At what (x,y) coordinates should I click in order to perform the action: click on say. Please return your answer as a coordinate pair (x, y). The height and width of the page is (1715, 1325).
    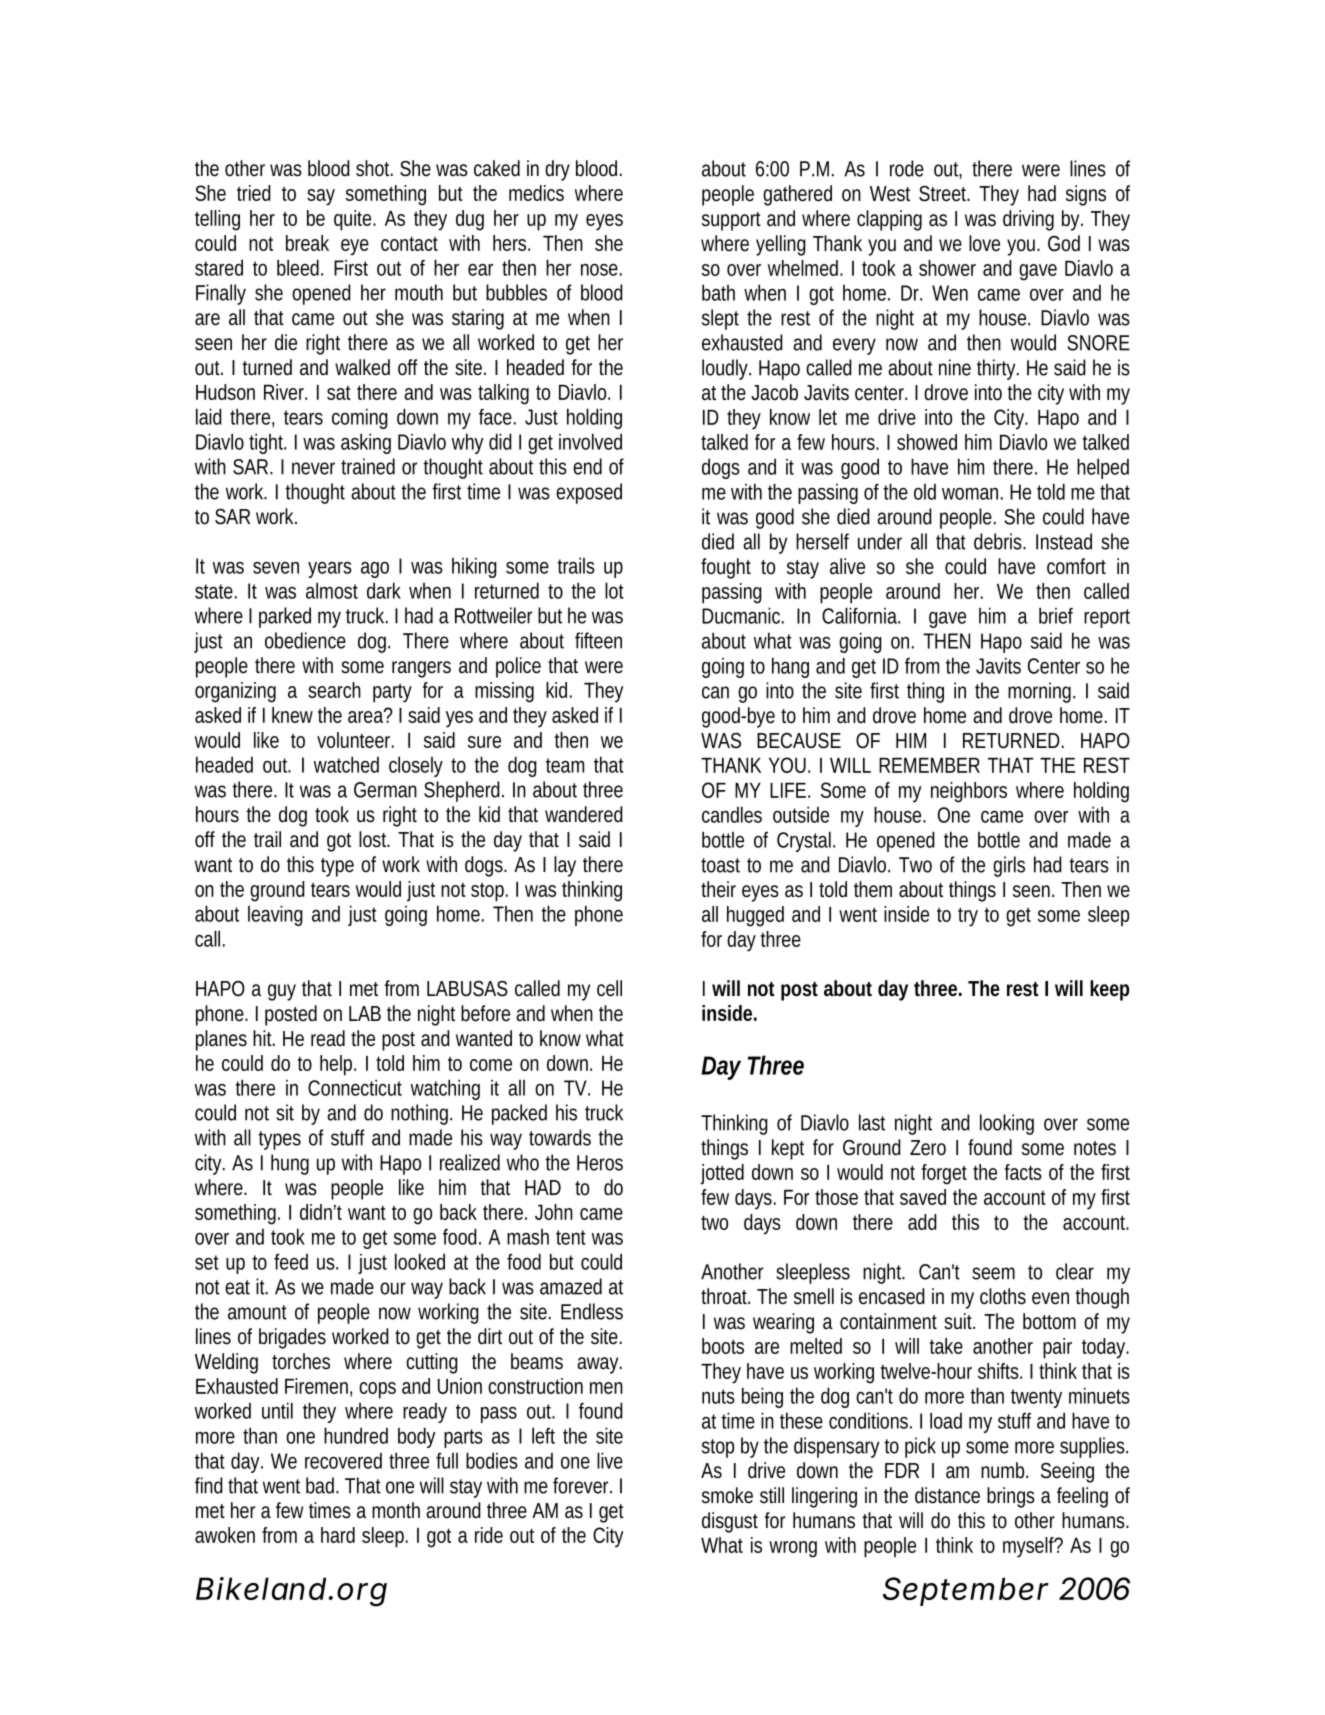
    Looking at the image, I should click on (321, 197).
